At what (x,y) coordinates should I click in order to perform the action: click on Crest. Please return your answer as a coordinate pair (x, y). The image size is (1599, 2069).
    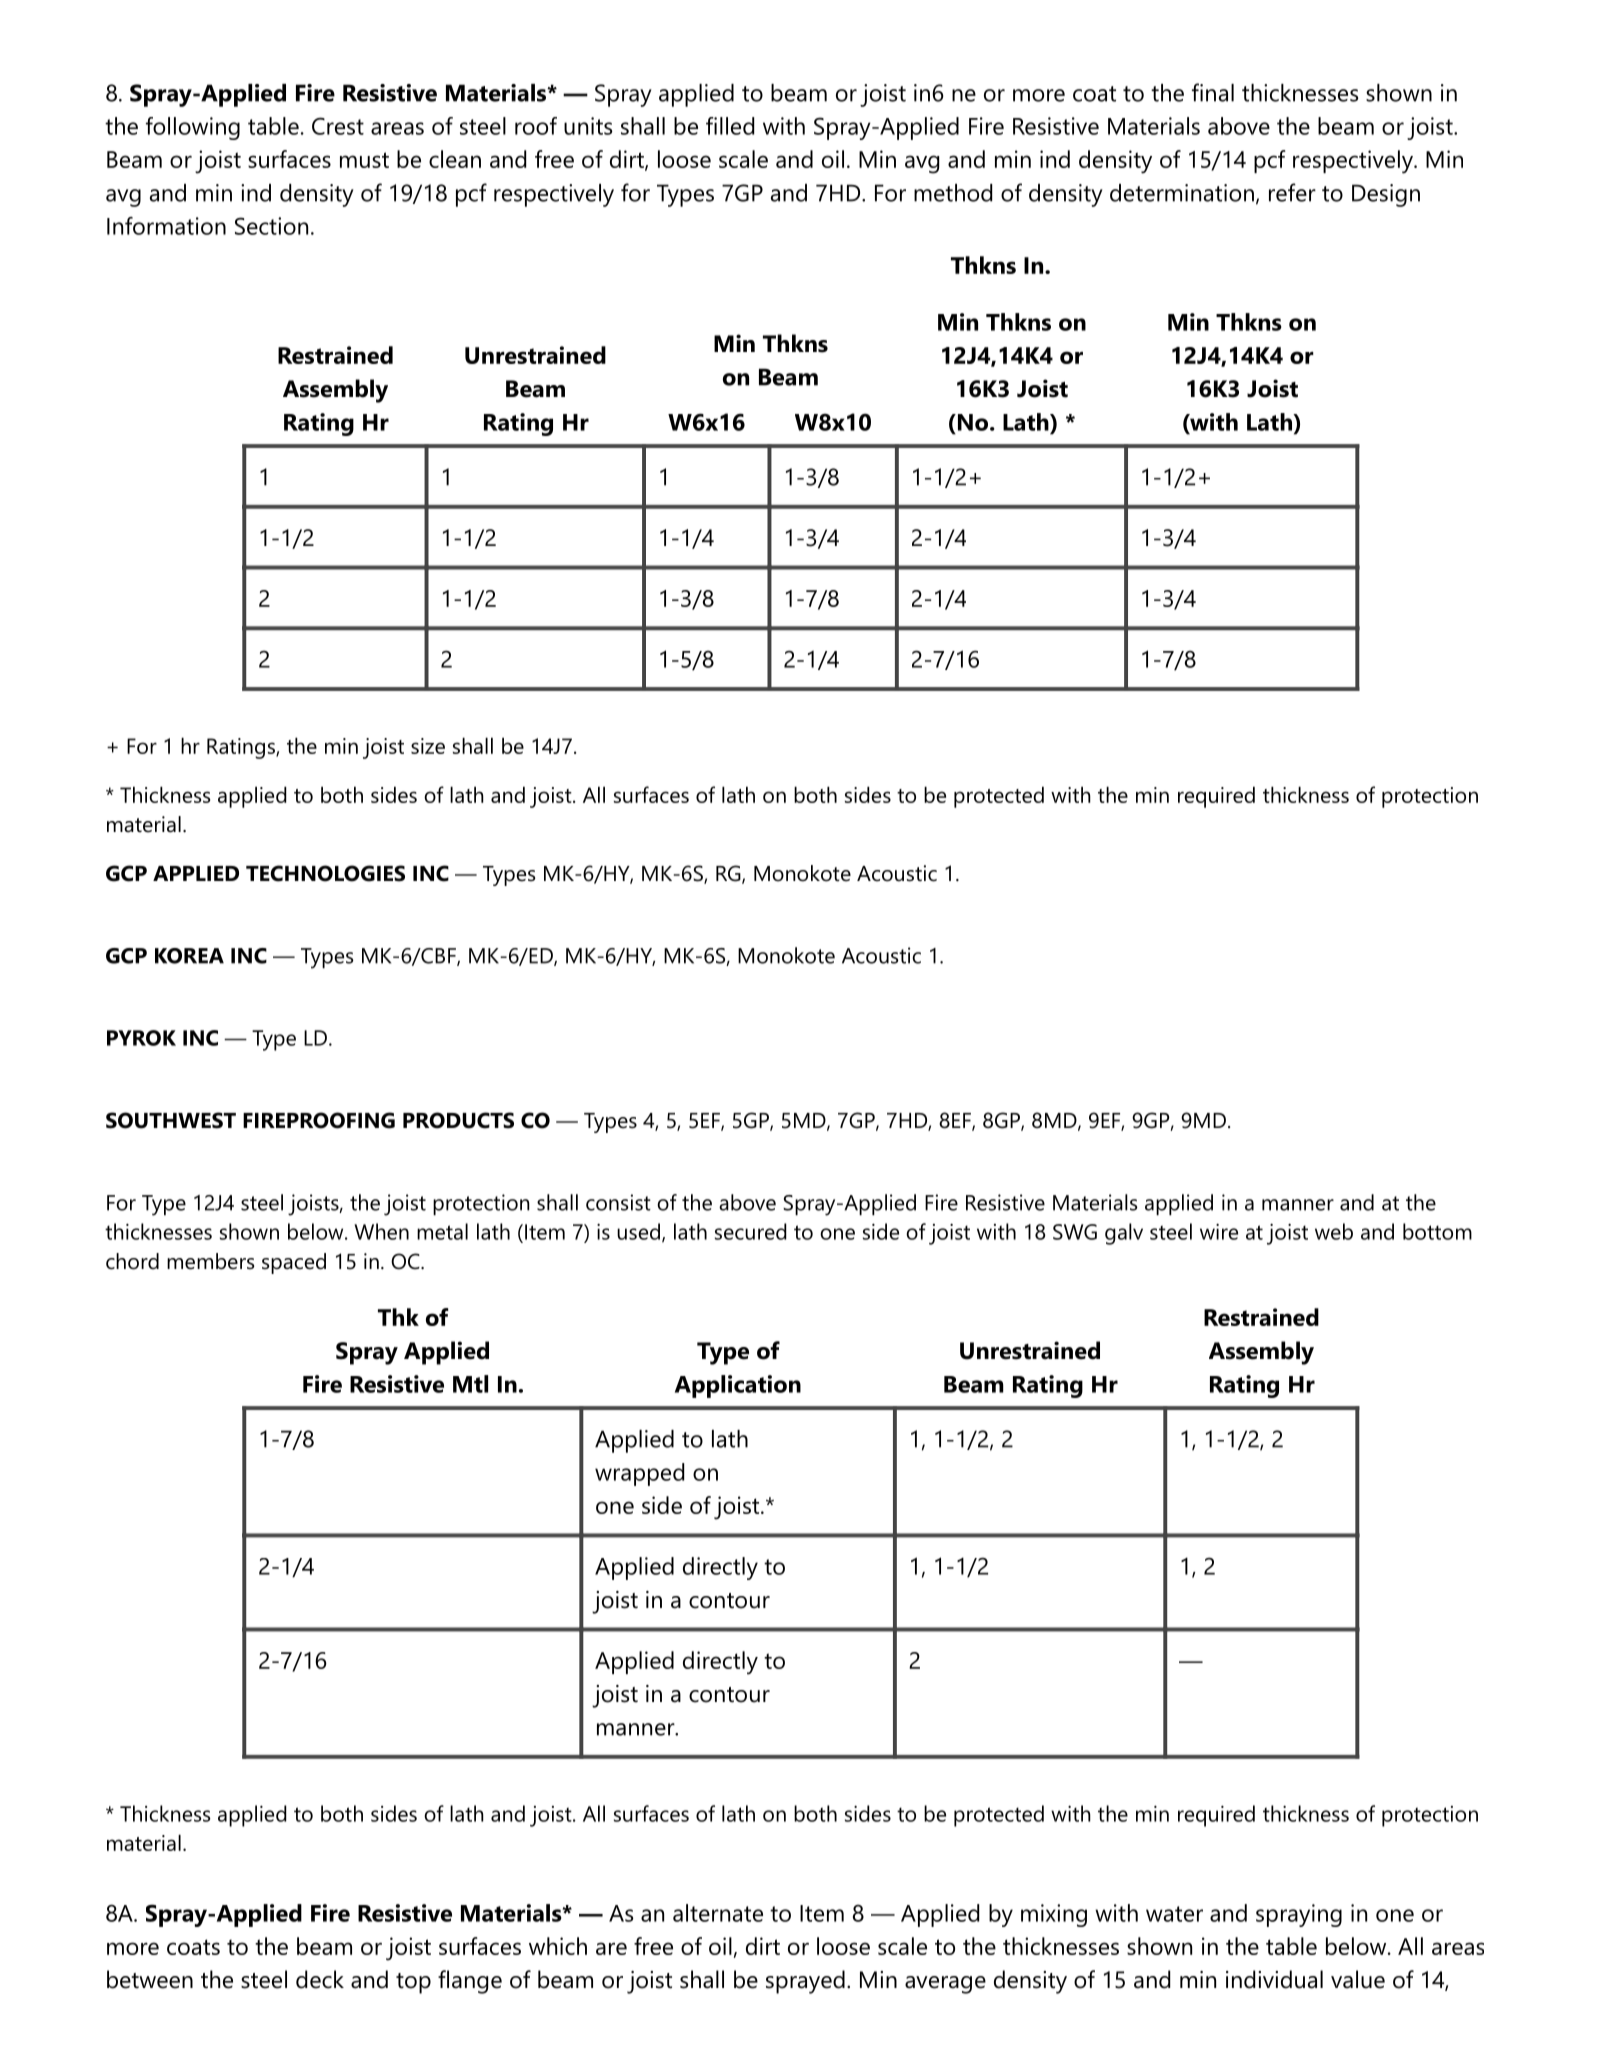
    Looking at the image, I should click on (338, 126).
